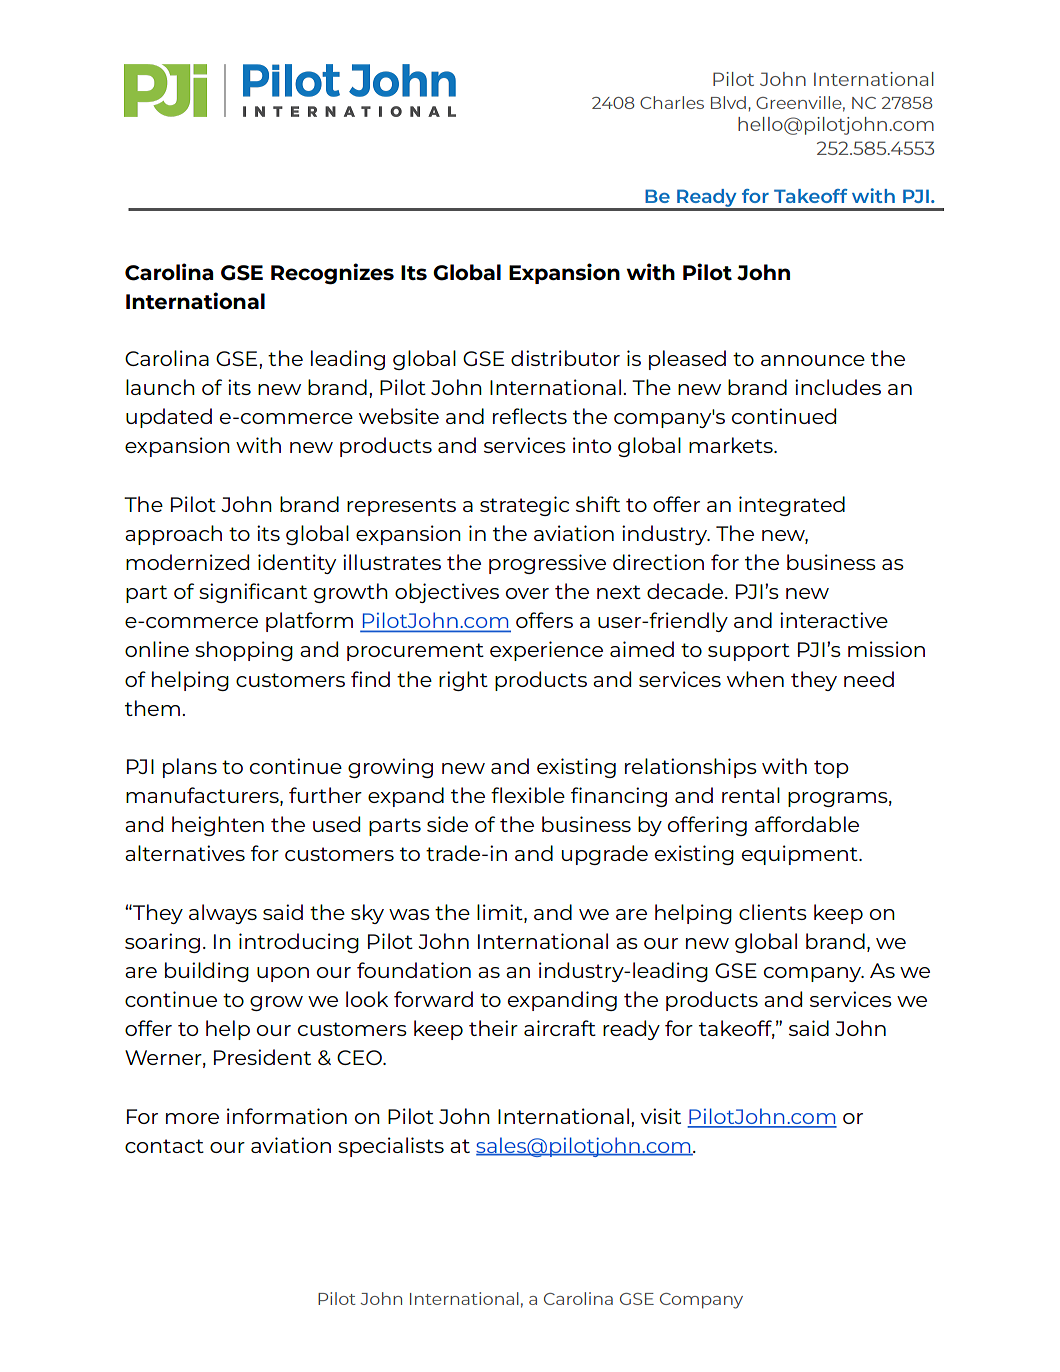 The width and height of the screenshot is (1060, 1372). I want to click on Recognizes, so click(332, 274).
